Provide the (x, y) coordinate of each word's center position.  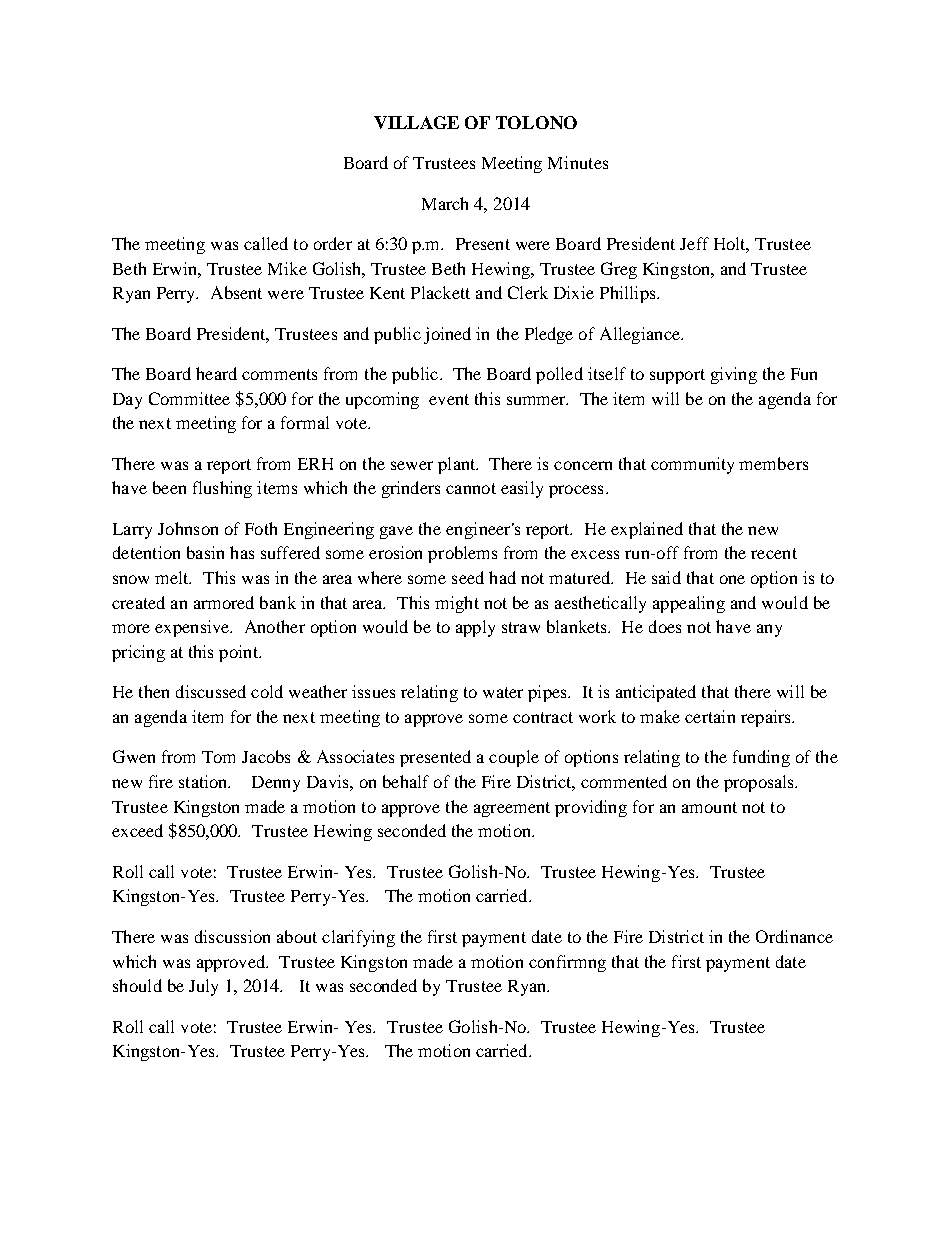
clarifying (358, 938)
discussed (211, 691)
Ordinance (794, 936)
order (333, 243)
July (203, 987)
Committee (189, 398)
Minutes (578, 162)
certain (710, 716)
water (503, 692)
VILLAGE (416, 122)
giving (734, 375)
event (449, 399)
